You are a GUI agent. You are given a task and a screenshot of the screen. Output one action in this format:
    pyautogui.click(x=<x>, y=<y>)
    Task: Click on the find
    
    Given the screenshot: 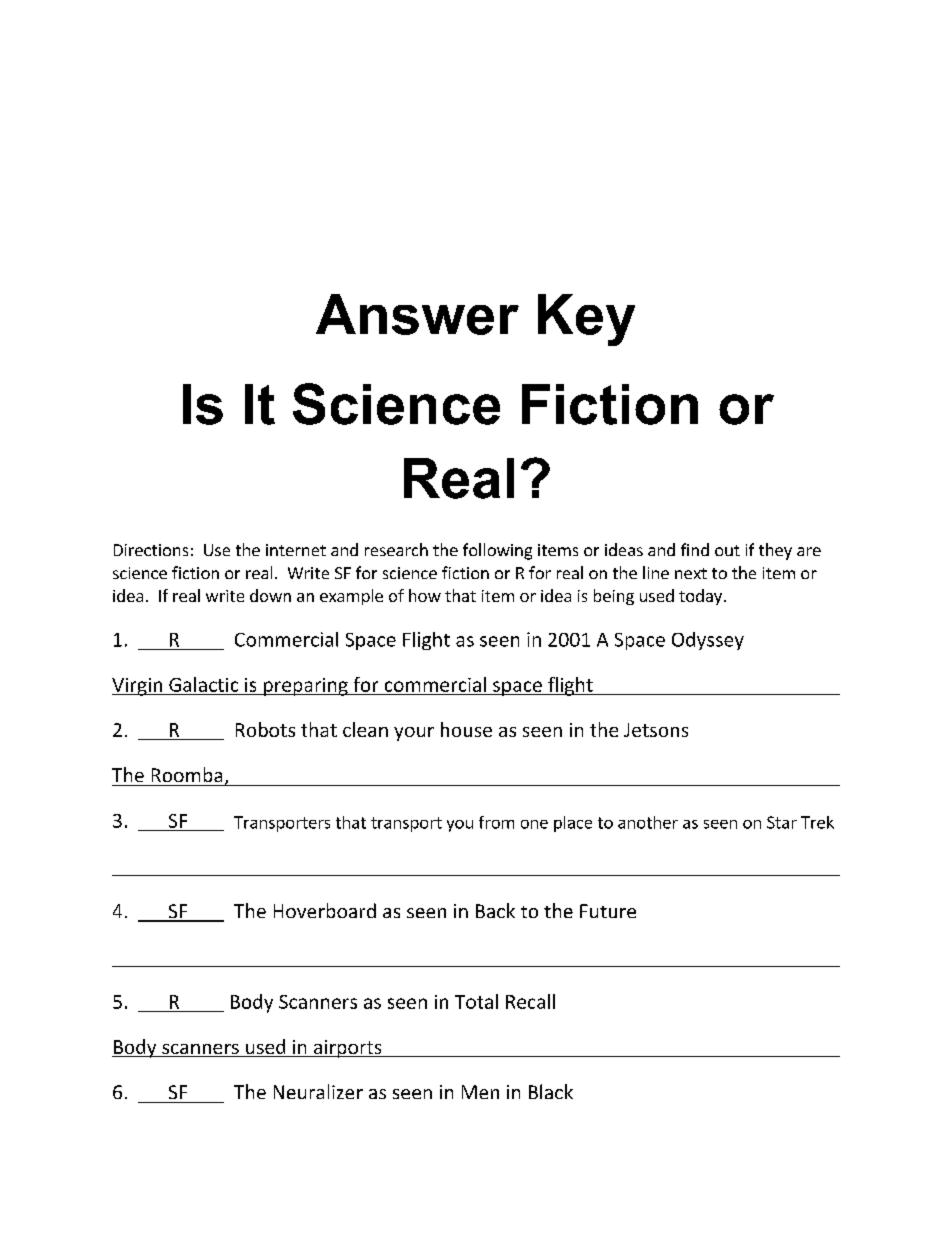 What is the action you would take?
    pyautogui.click(x=695, y=549)
